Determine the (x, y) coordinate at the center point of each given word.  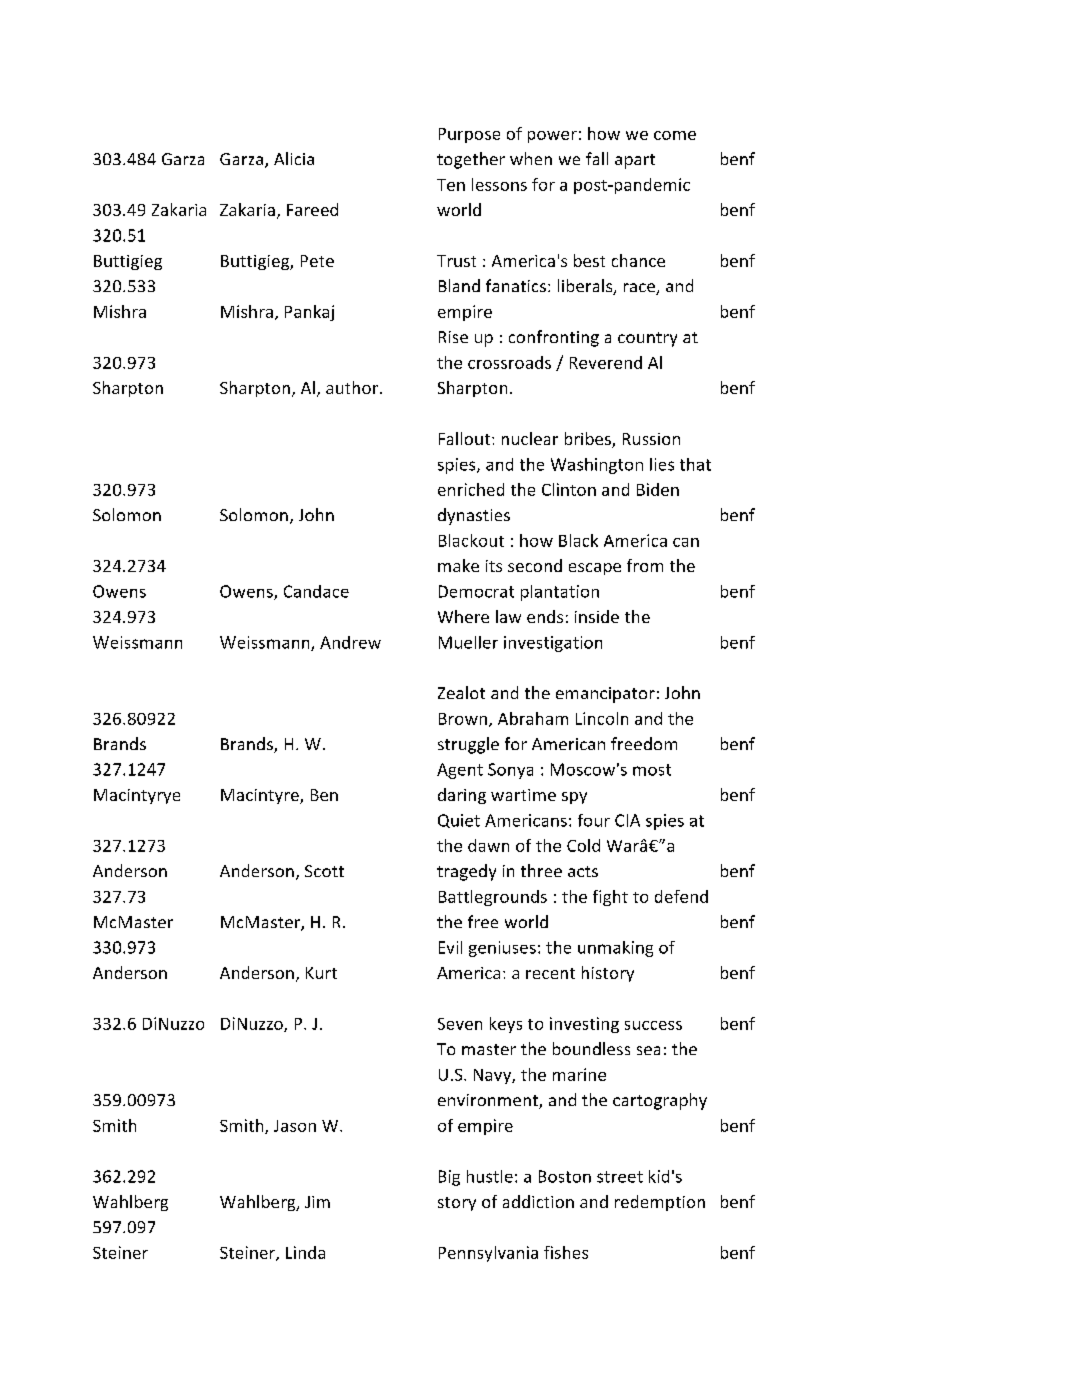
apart (635, 161)
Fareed (312, 209)
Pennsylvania (488, 1254)
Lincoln (602, 718)
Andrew (350, 642)
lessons (499, 184)
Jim (317, 1202)
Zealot (461, 692)
